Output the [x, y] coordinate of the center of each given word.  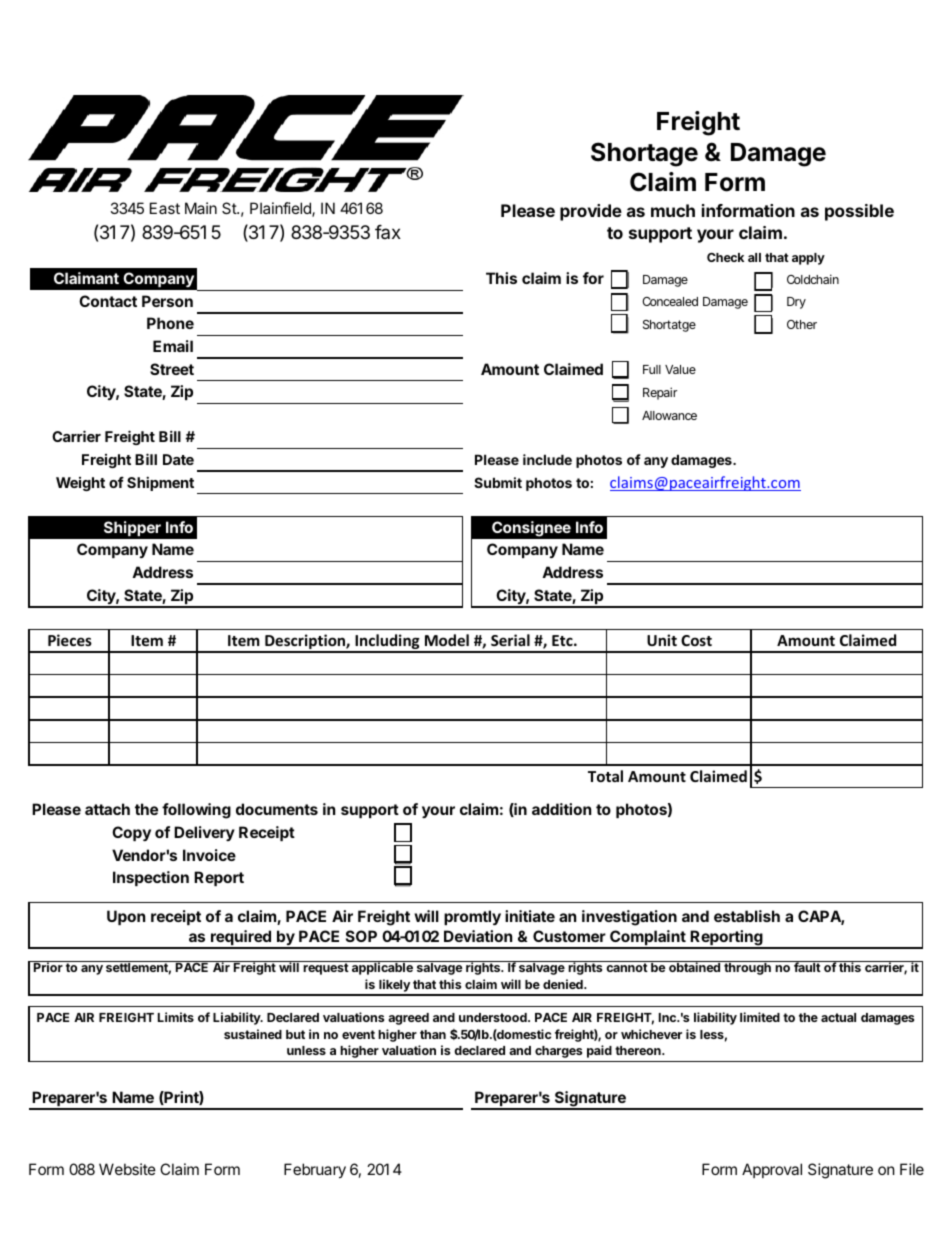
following [196, 811]
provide [591, 212]
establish [747, 916]
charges [558, 1052]
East [165, 208]
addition [561, 809]
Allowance [669, 415]
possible [859, 212]
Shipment [160, 483]
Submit [498, 482]
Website [127, 1169]
